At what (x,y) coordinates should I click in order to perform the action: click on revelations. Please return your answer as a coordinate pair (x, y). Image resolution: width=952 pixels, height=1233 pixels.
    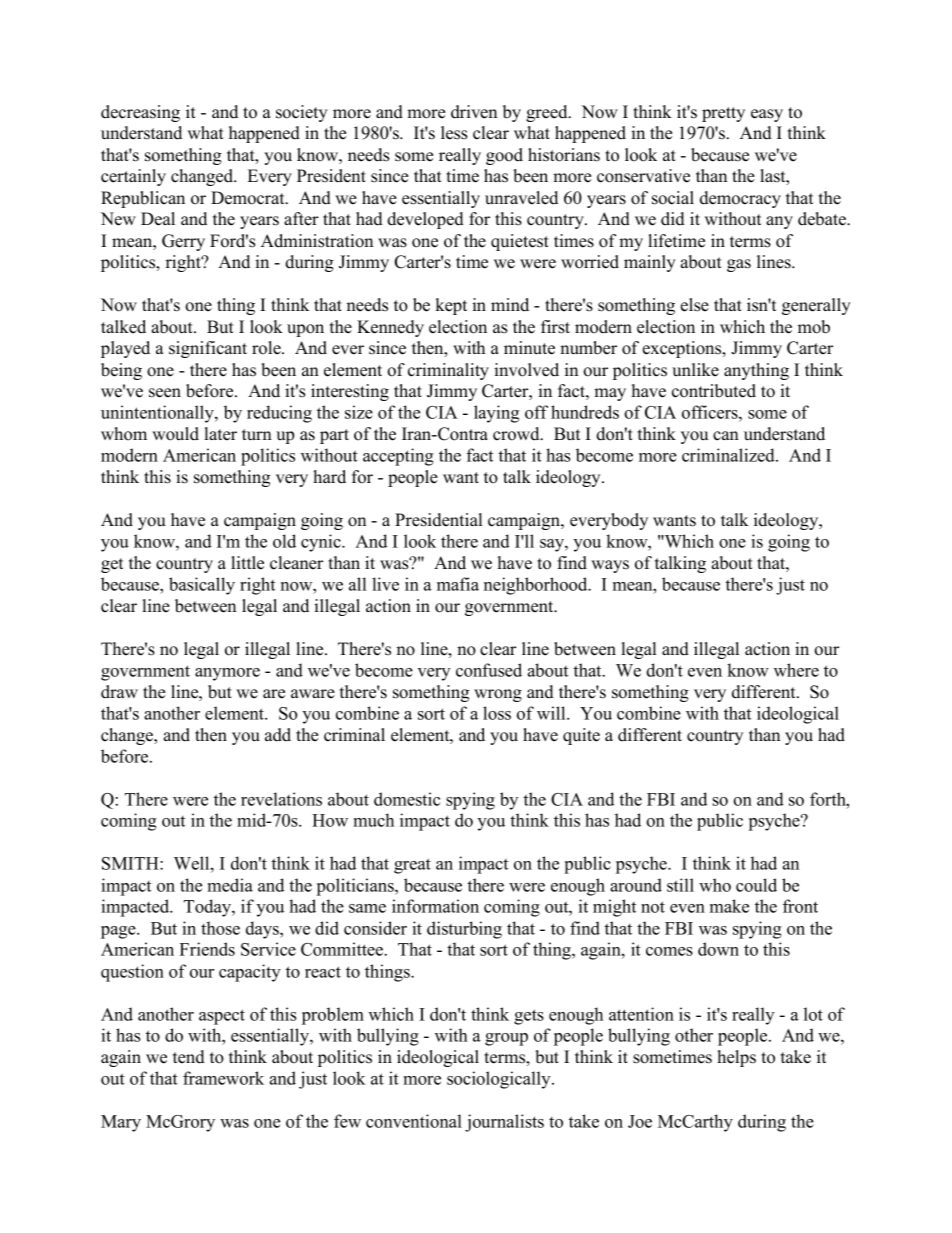
    Looking at the image, I should click on (281, 799).
